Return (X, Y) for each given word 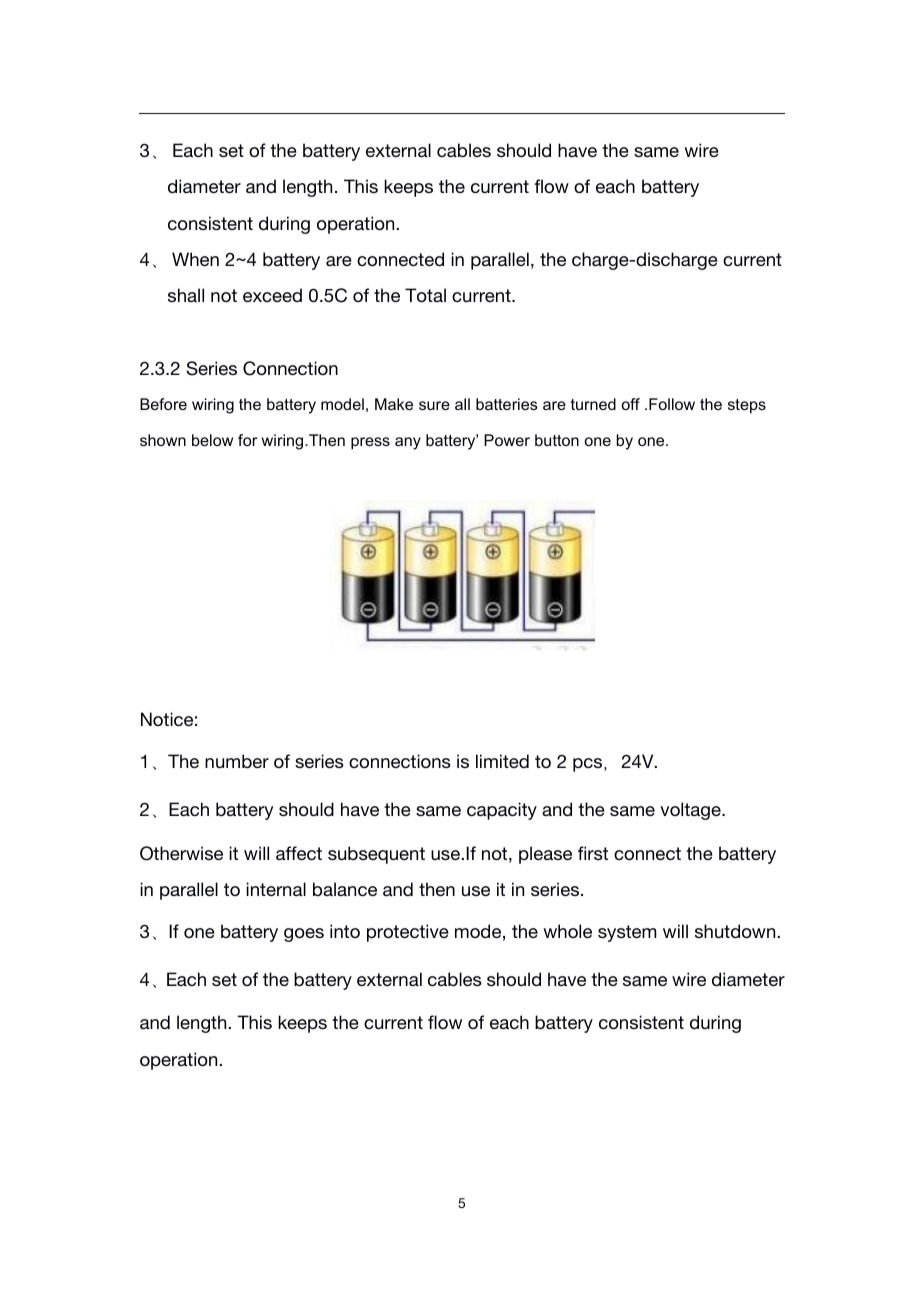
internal (276, 889)
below (212, 440)
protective (408, 933)
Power (507, 440)
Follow (672, 404)
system (627, 933)
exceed (272, 295)
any (408, 443)
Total (425, 295)
